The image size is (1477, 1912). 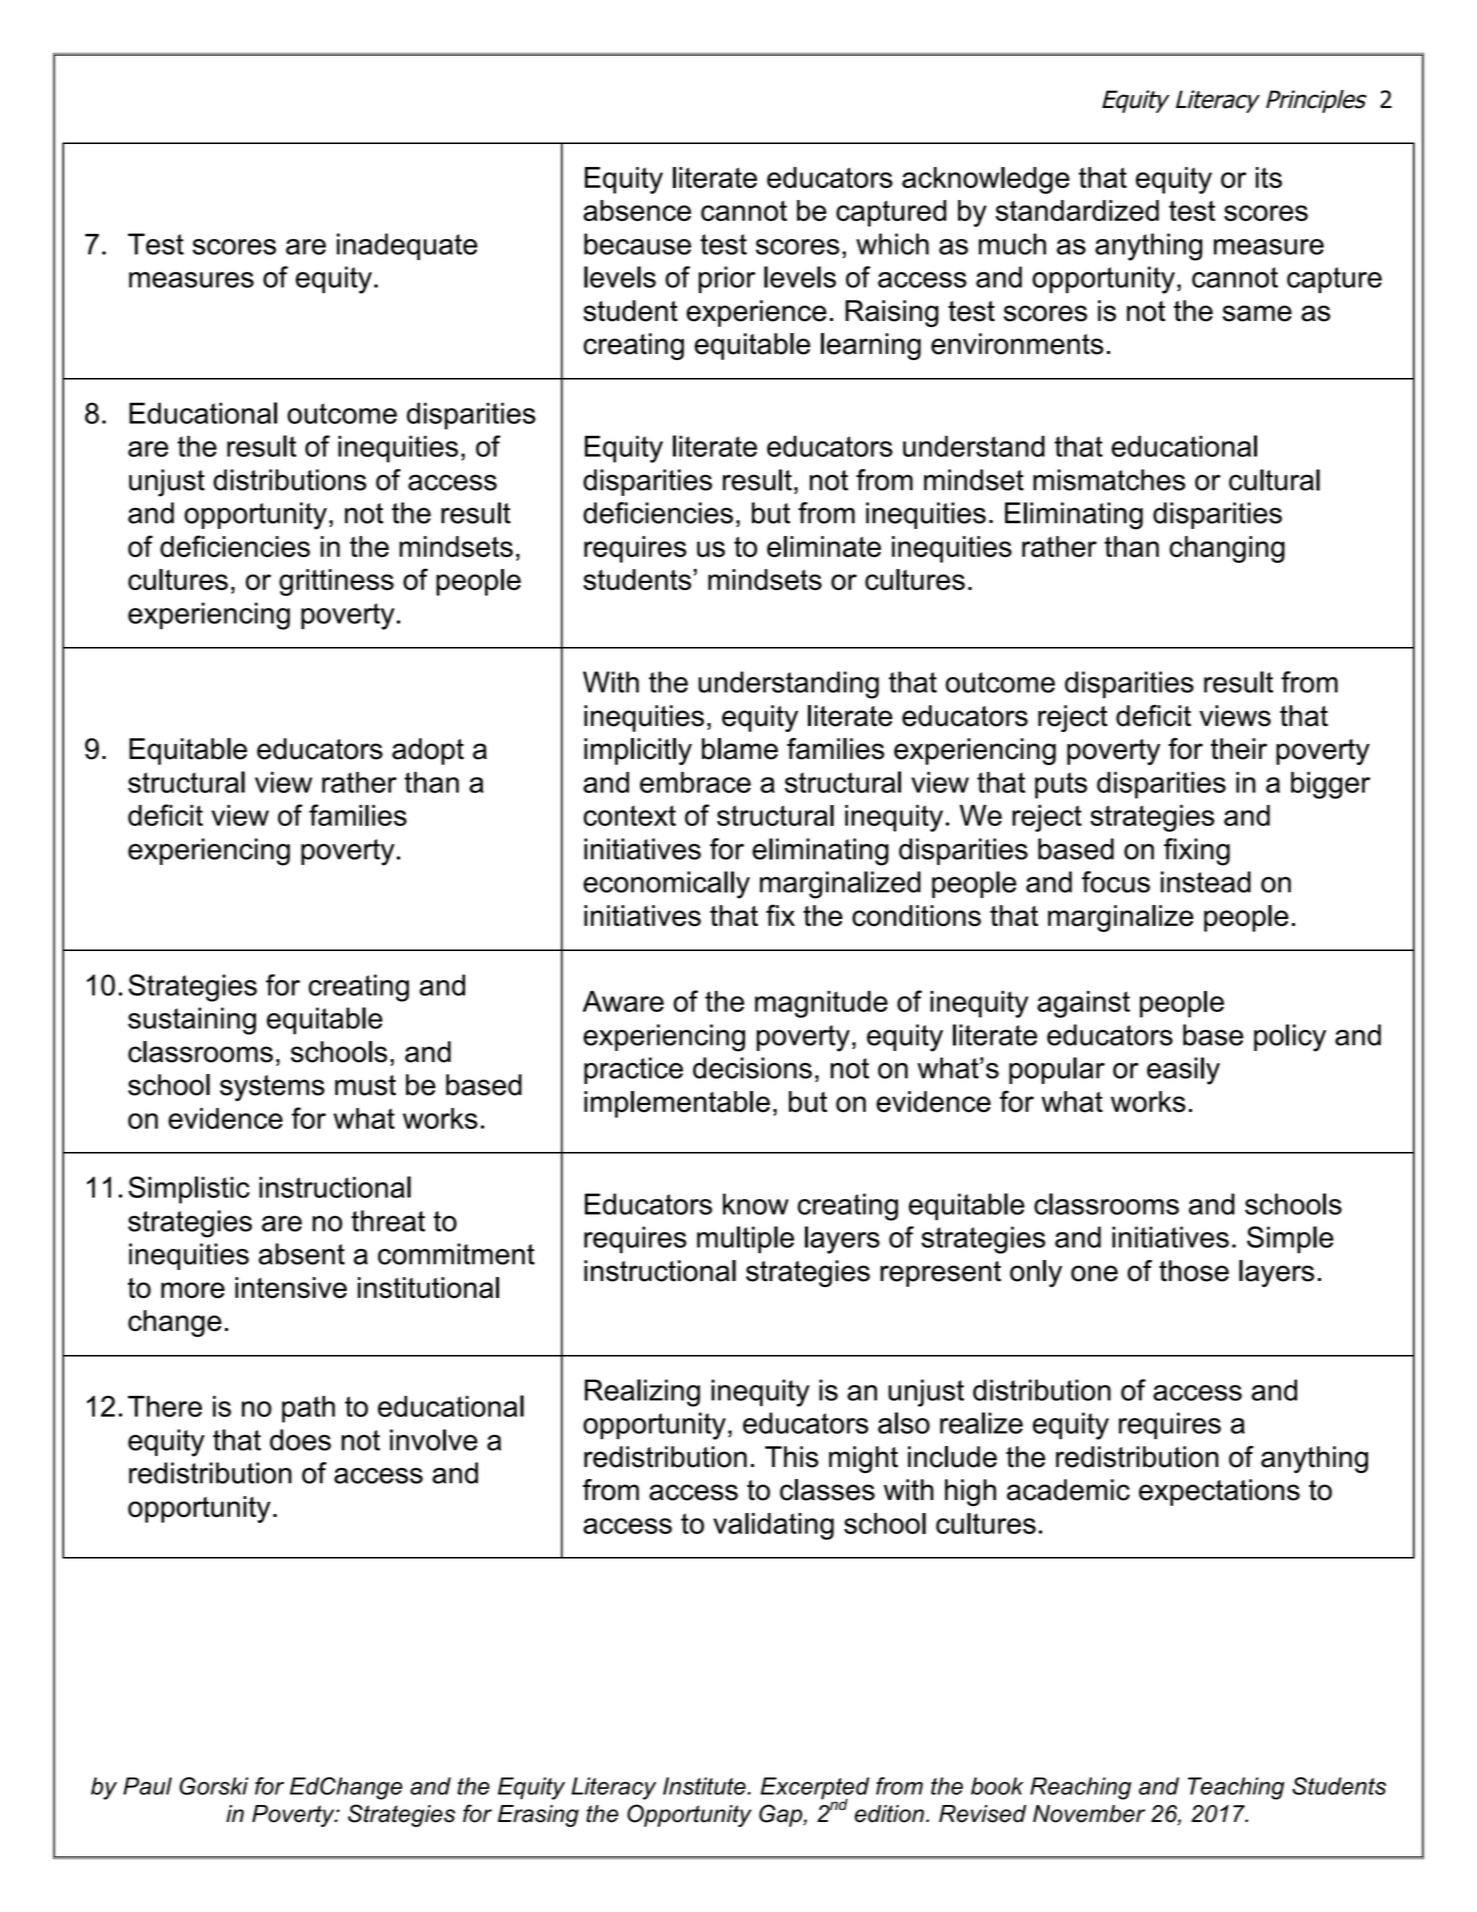 I want to click on economically, so click(x=666, y=885).
